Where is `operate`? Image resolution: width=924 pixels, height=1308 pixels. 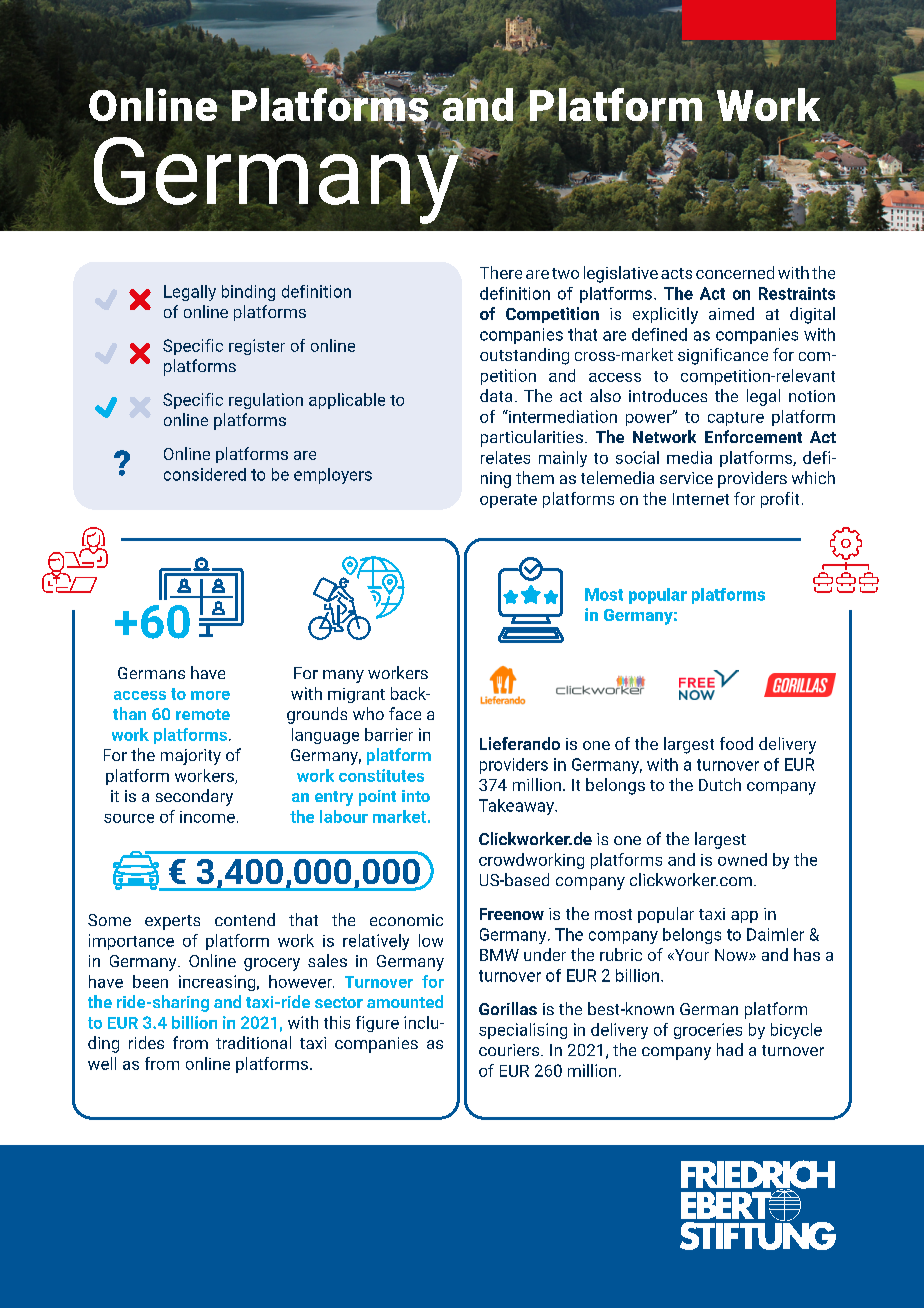
operate is located at coordinates (508, 501).
